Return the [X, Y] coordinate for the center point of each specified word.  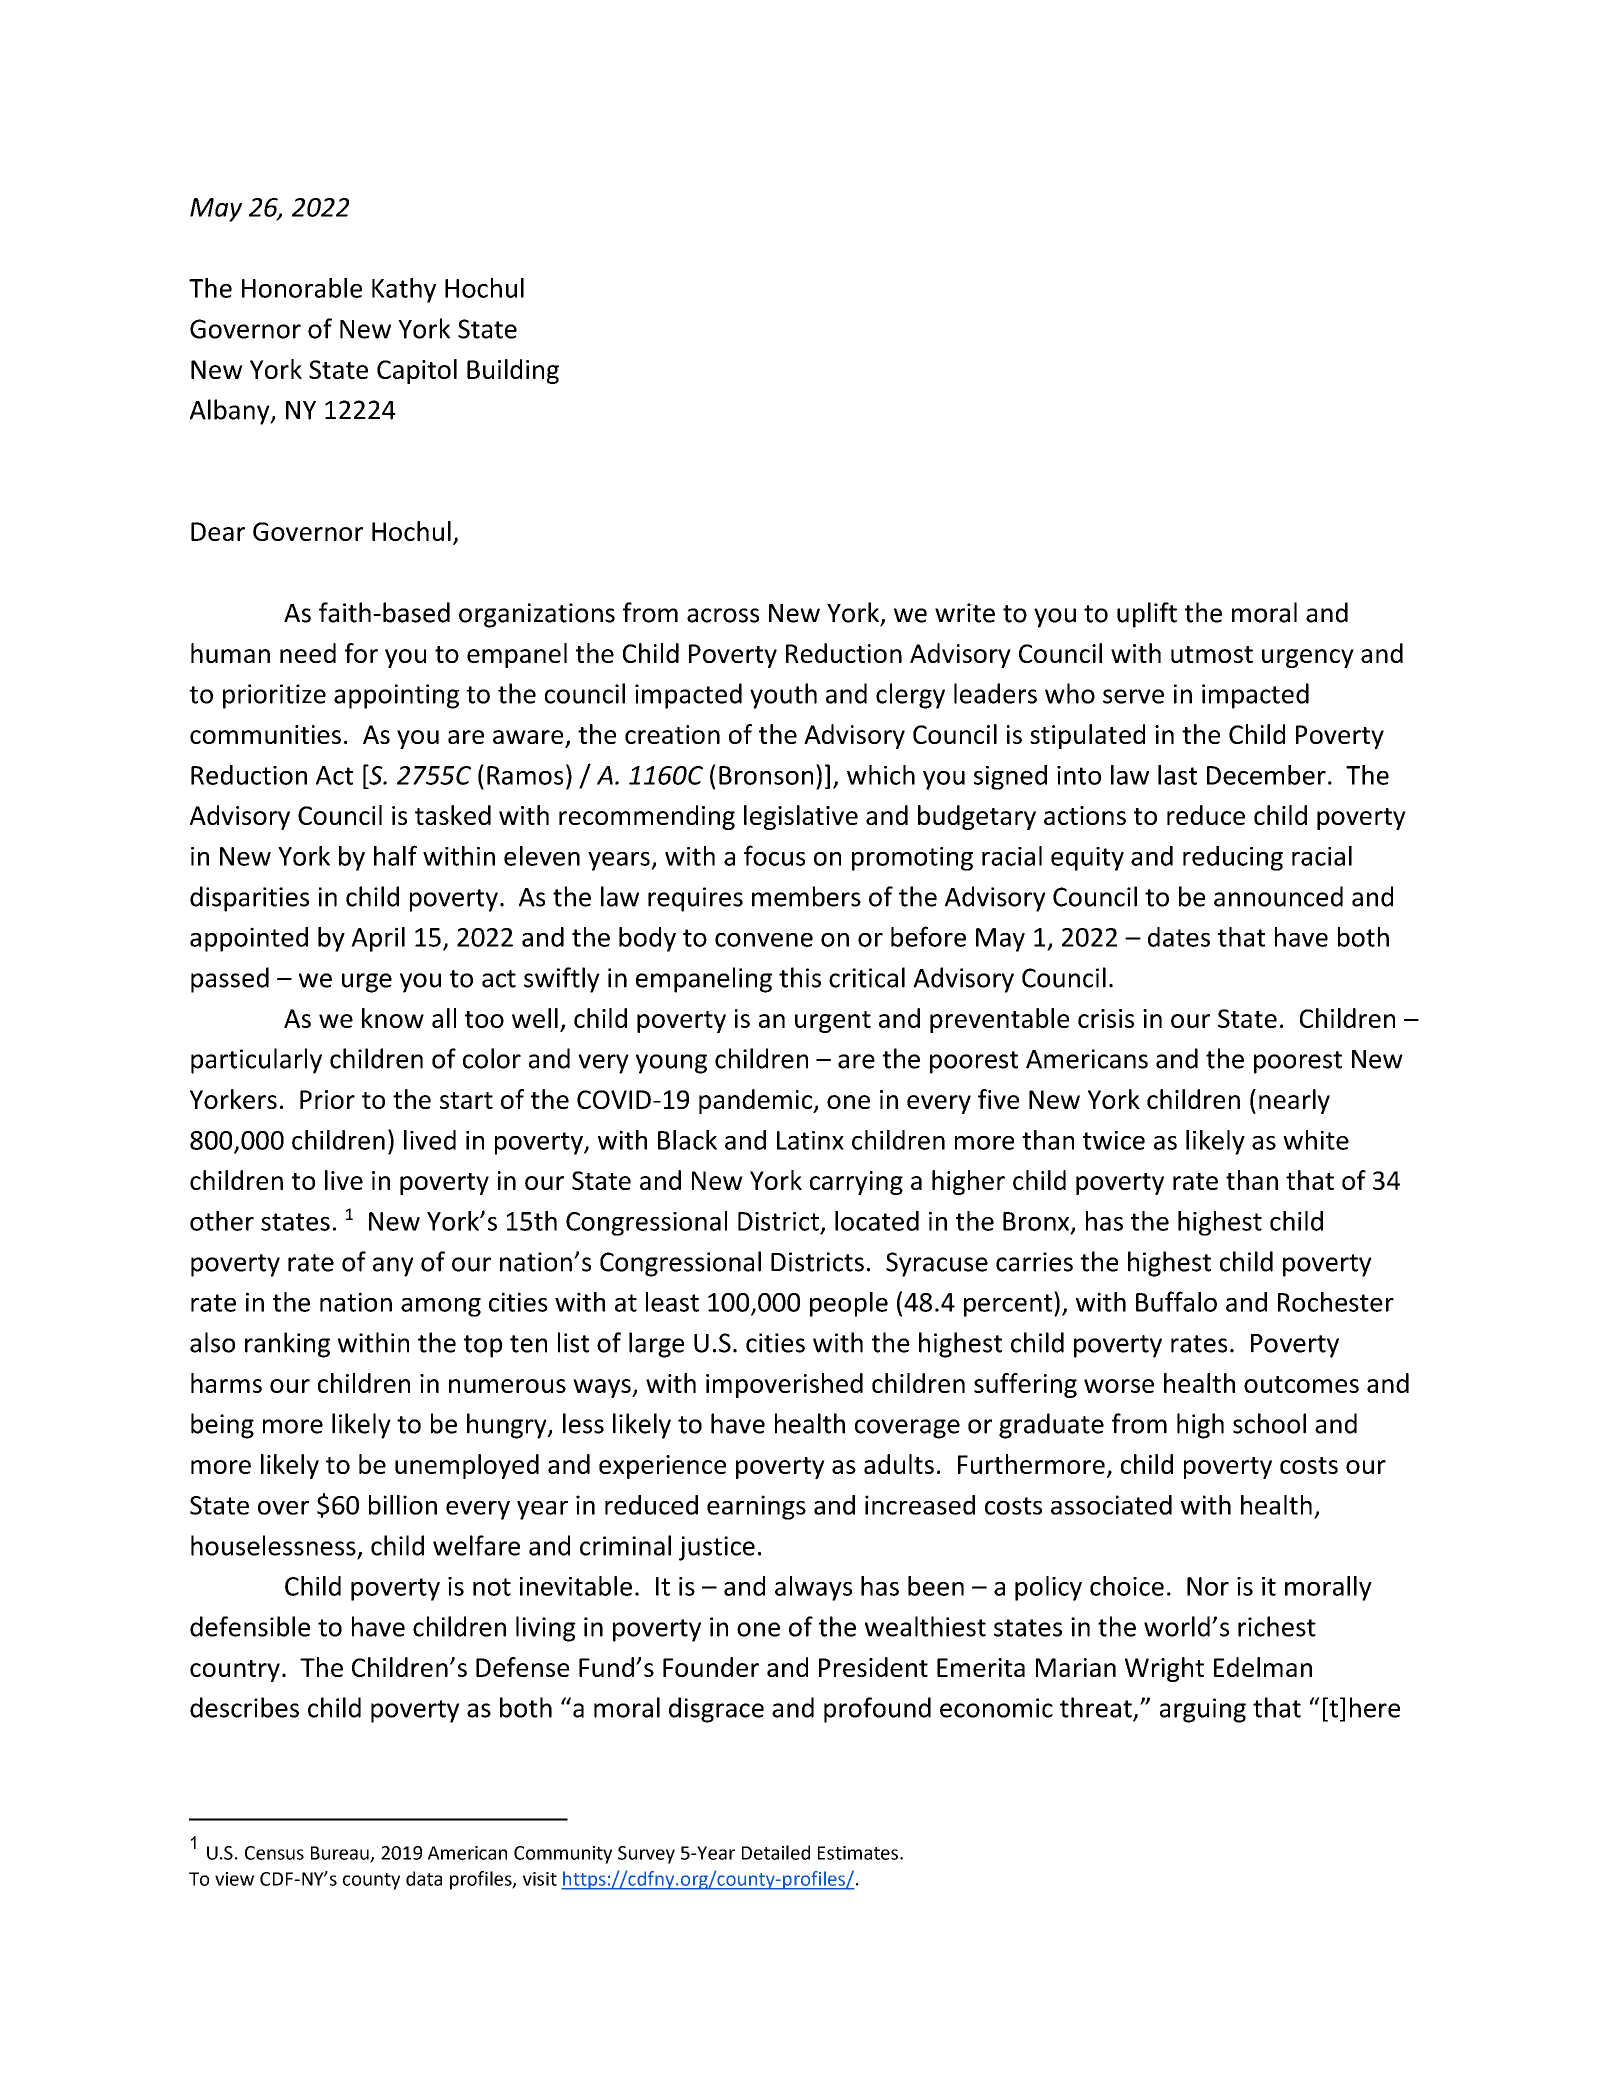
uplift [1147, 615]
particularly [256, 1061]
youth [783, 696]
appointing [396, 696]
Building [513, 371]
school [1269, 1423]
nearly [1294, 1101]
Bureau [341, 1854]
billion [403, 1505]
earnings [756, 1507]
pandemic [756, 1101]
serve [1133, 696]
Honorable [302, 288]
